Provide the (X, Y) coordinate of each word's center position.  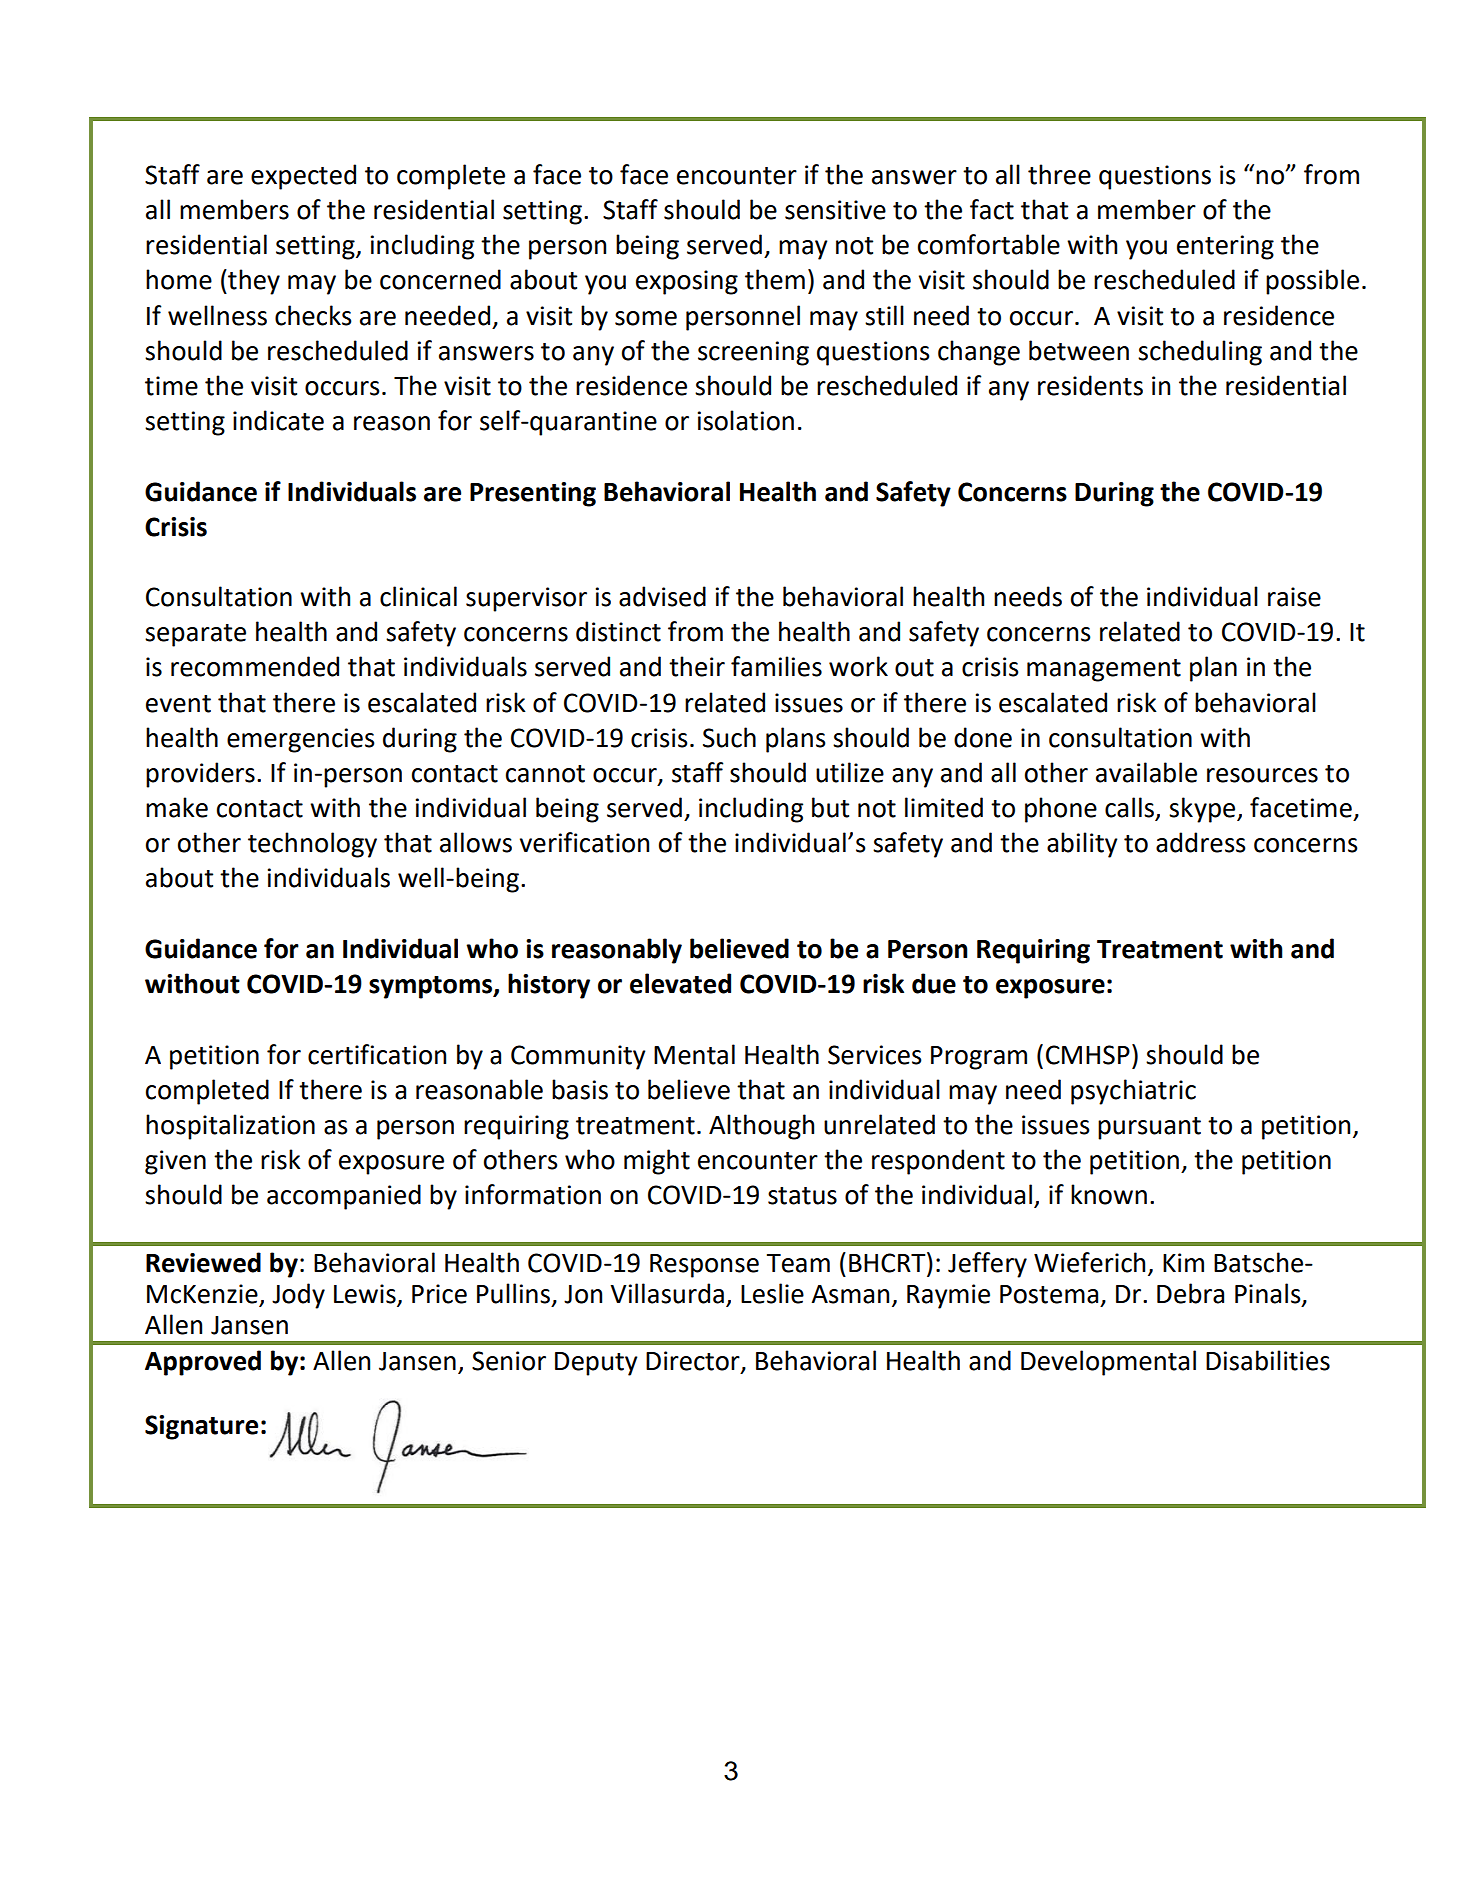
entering (1225, 247)
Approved (203, 1363)
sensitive (835, 210)
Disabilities (1268, 1360)
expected (303, 177)
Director (694, 1362)
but (830, 807)
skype (1203, 810)
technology (312, 845)
